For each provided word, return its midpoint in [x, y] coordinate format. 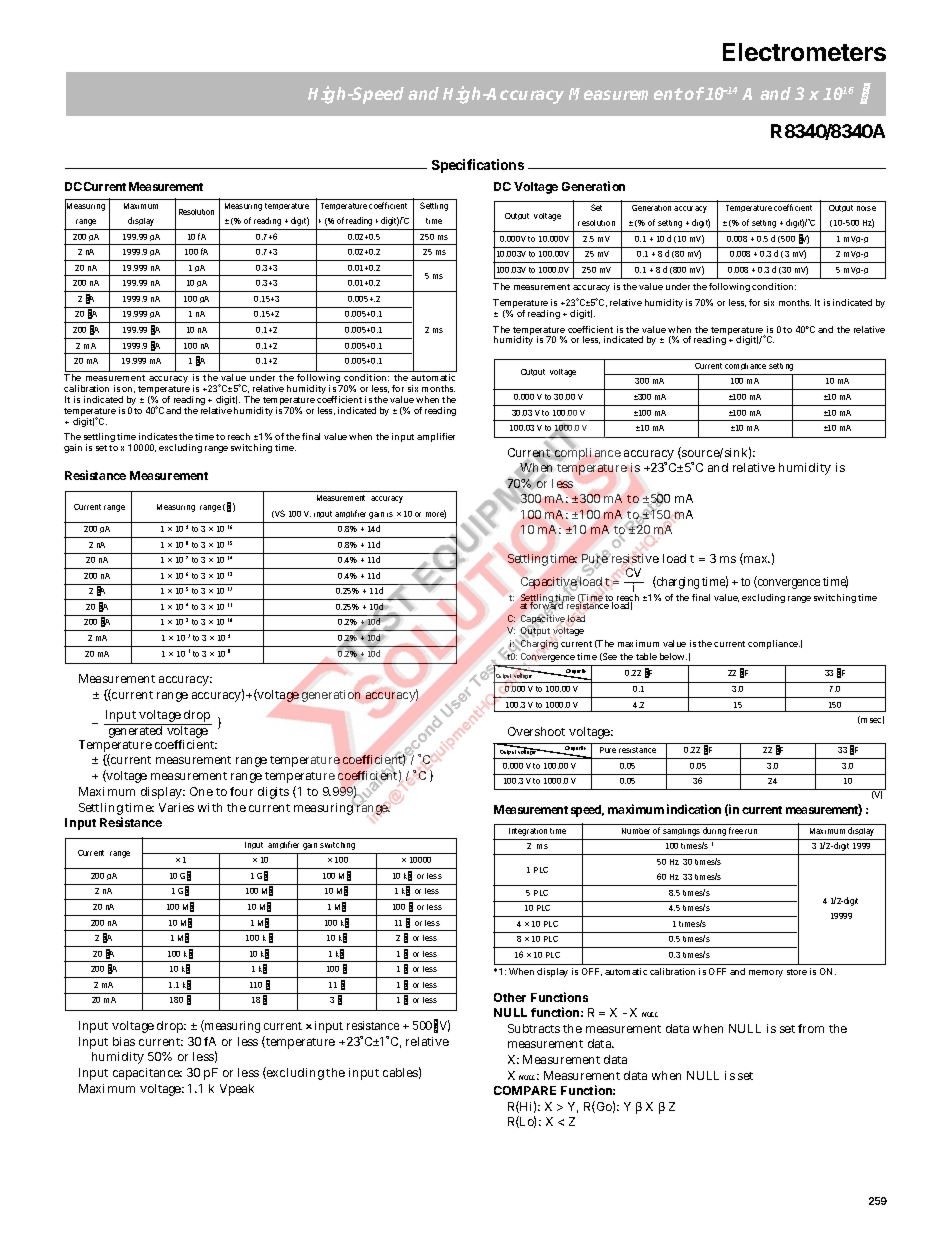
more [436, 514]
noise [866, 208]
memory [766, 973]
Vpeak [237, 1090]
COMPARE [525, 1090]
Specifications [478, 166]
